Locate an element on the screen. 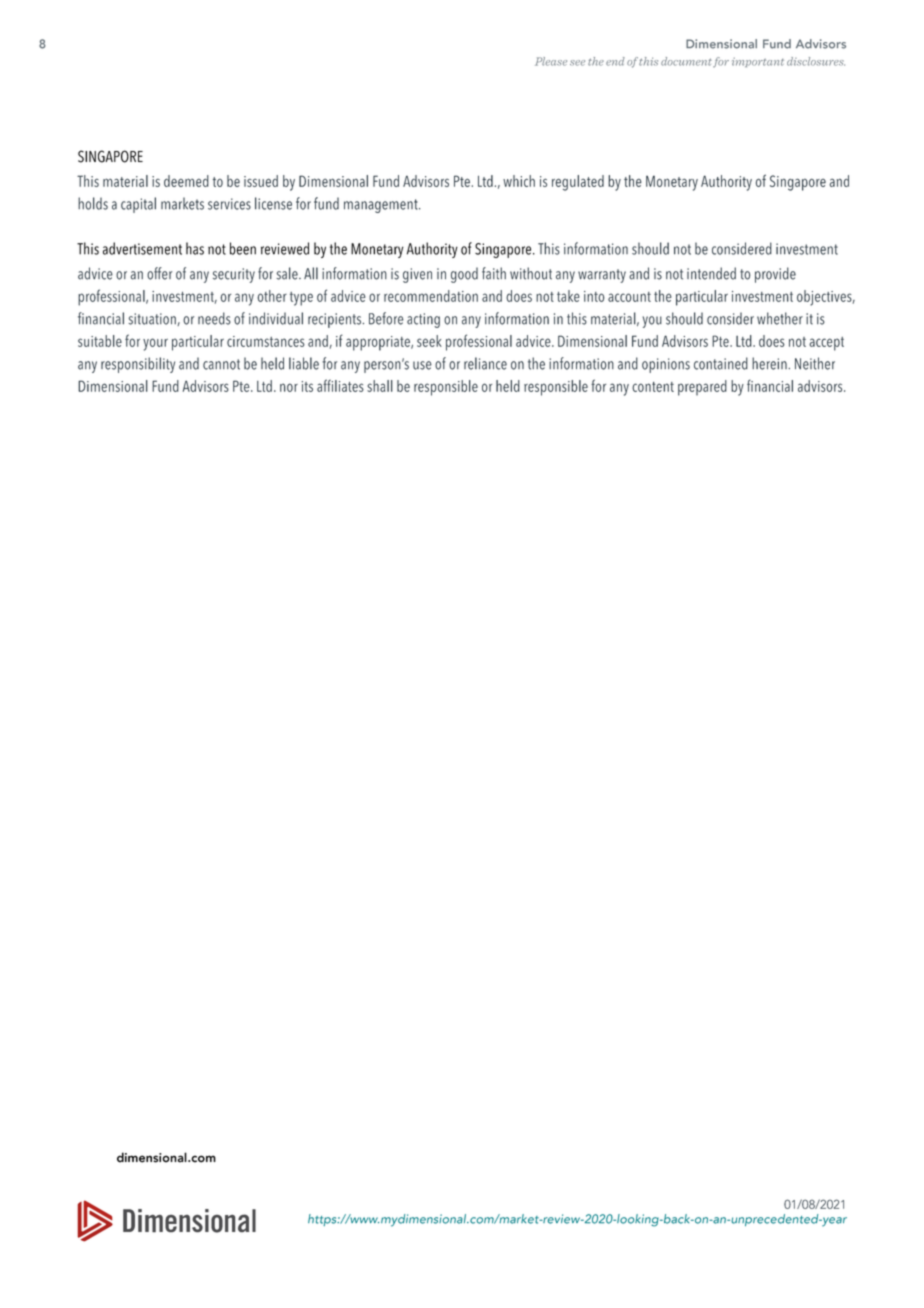 This screenshot has width=924, height=1308. good is located at coordinates (464, 275).
